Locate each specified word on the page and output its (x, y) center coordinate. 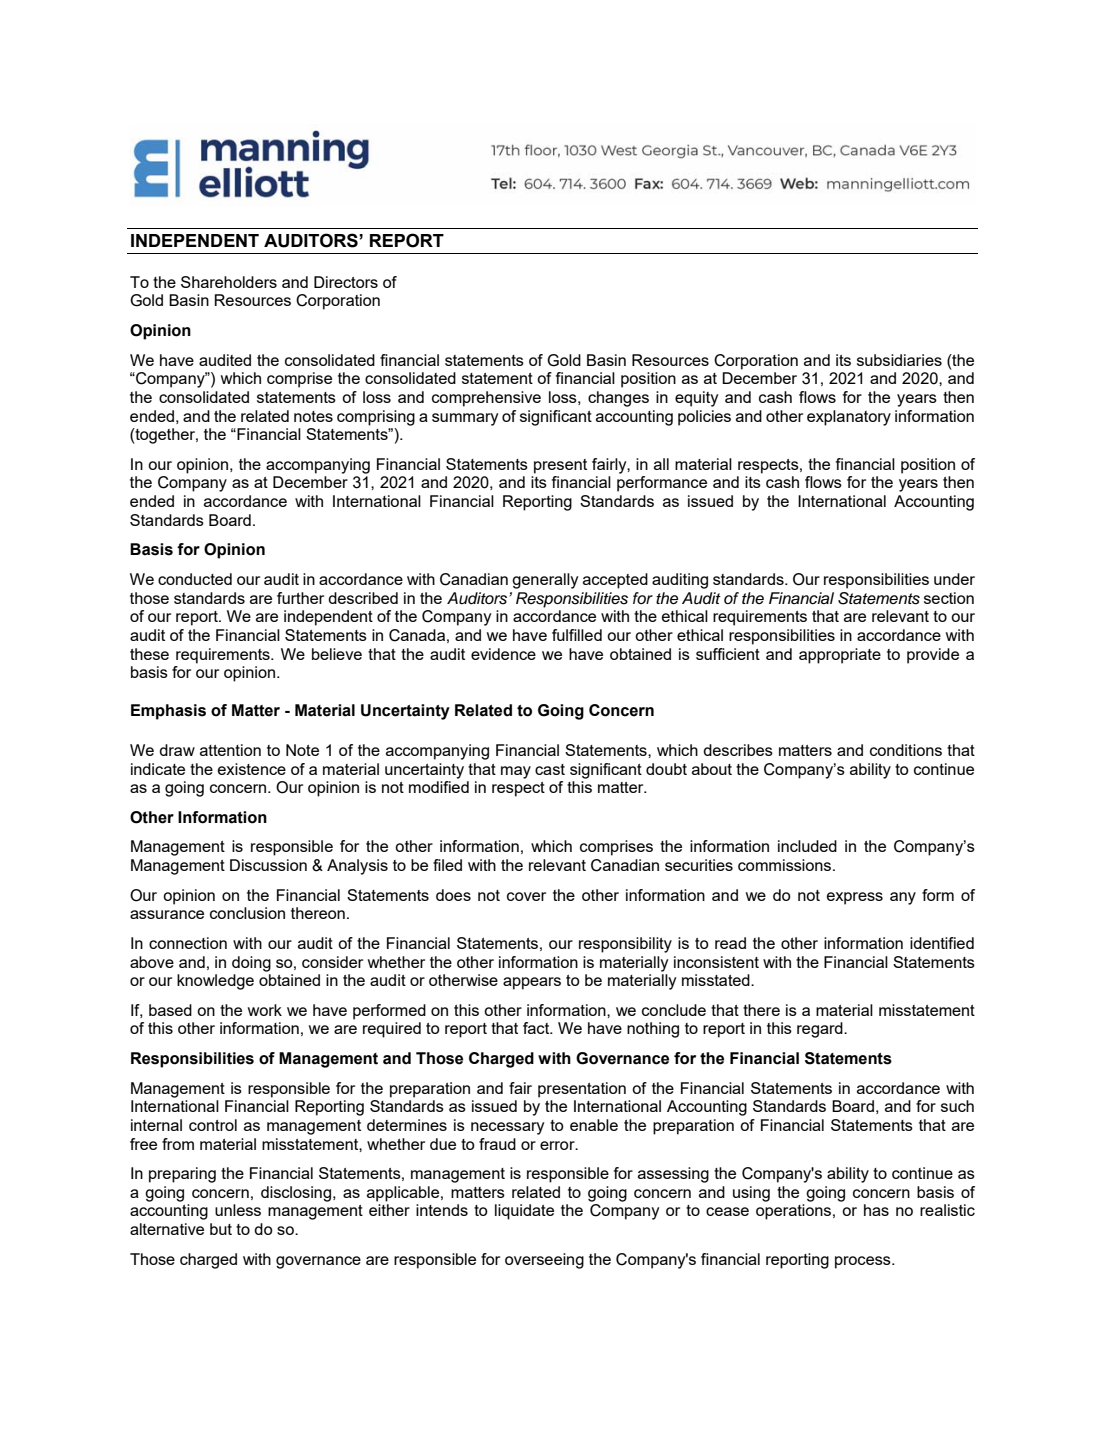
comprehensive (486, 399)
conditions (906, 750)
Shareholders (229, 282)
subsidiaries (899, 360)
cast (550, 769)
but (221, 1229)
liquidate (524, 1212)
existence (252, 769)
